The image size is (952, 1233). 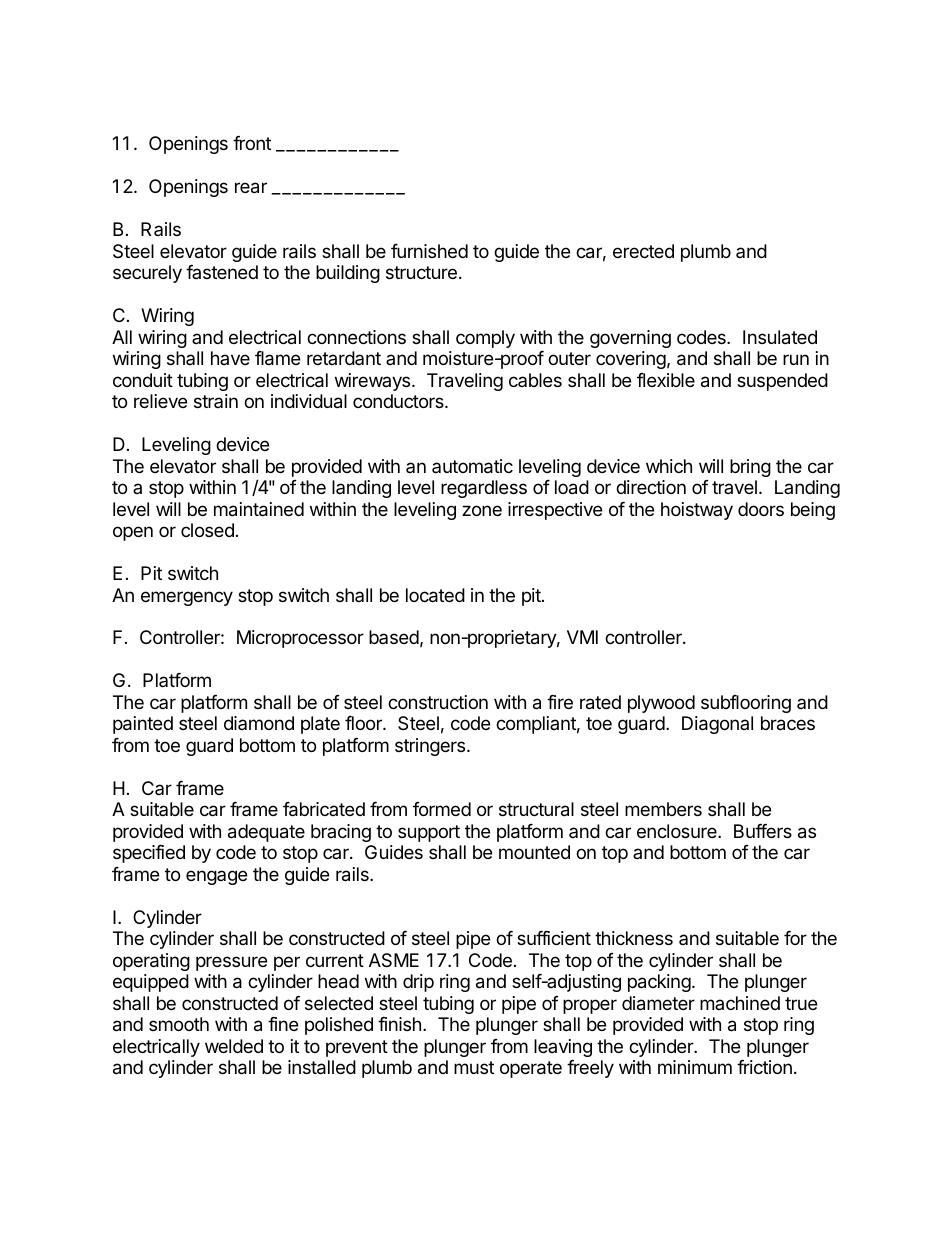 What do you see at coordinates (266, 833) in the screenshot?
I see `adequate` at bounding box center [266, 833].
